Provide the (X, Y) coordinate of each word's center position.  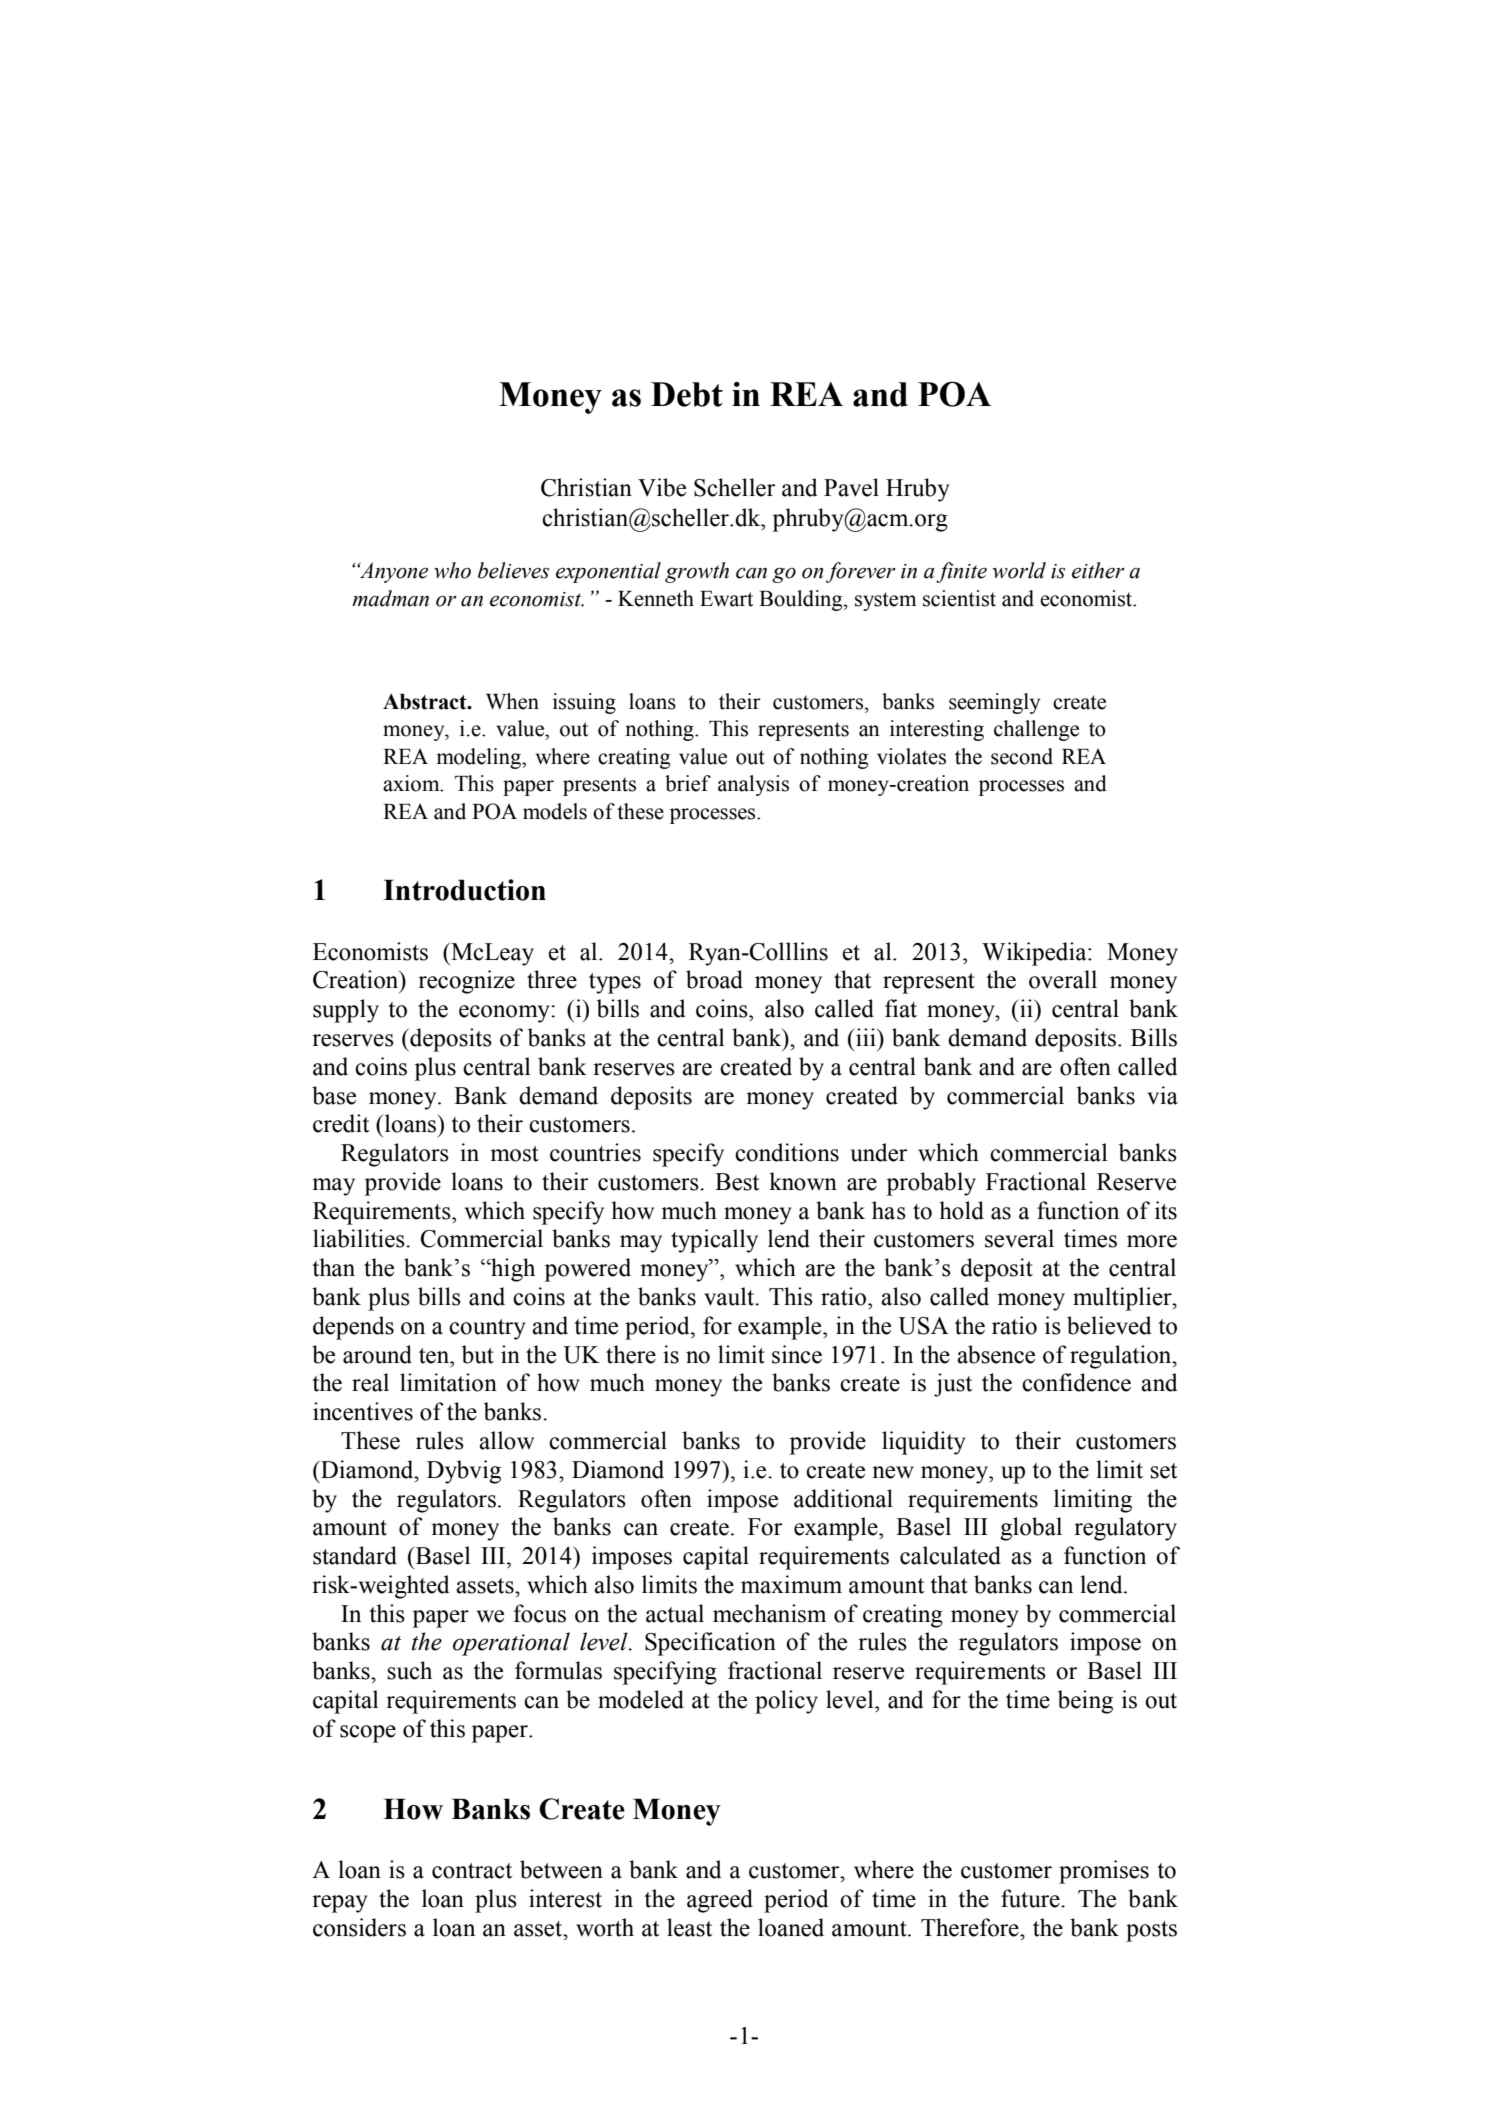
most (514, 1154)
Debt (687, 394)
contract (472, 1871)
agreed (720, 1901)
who (452, 570)
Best (737, 1182)
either (1098, 570)
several (1019, 1238)
